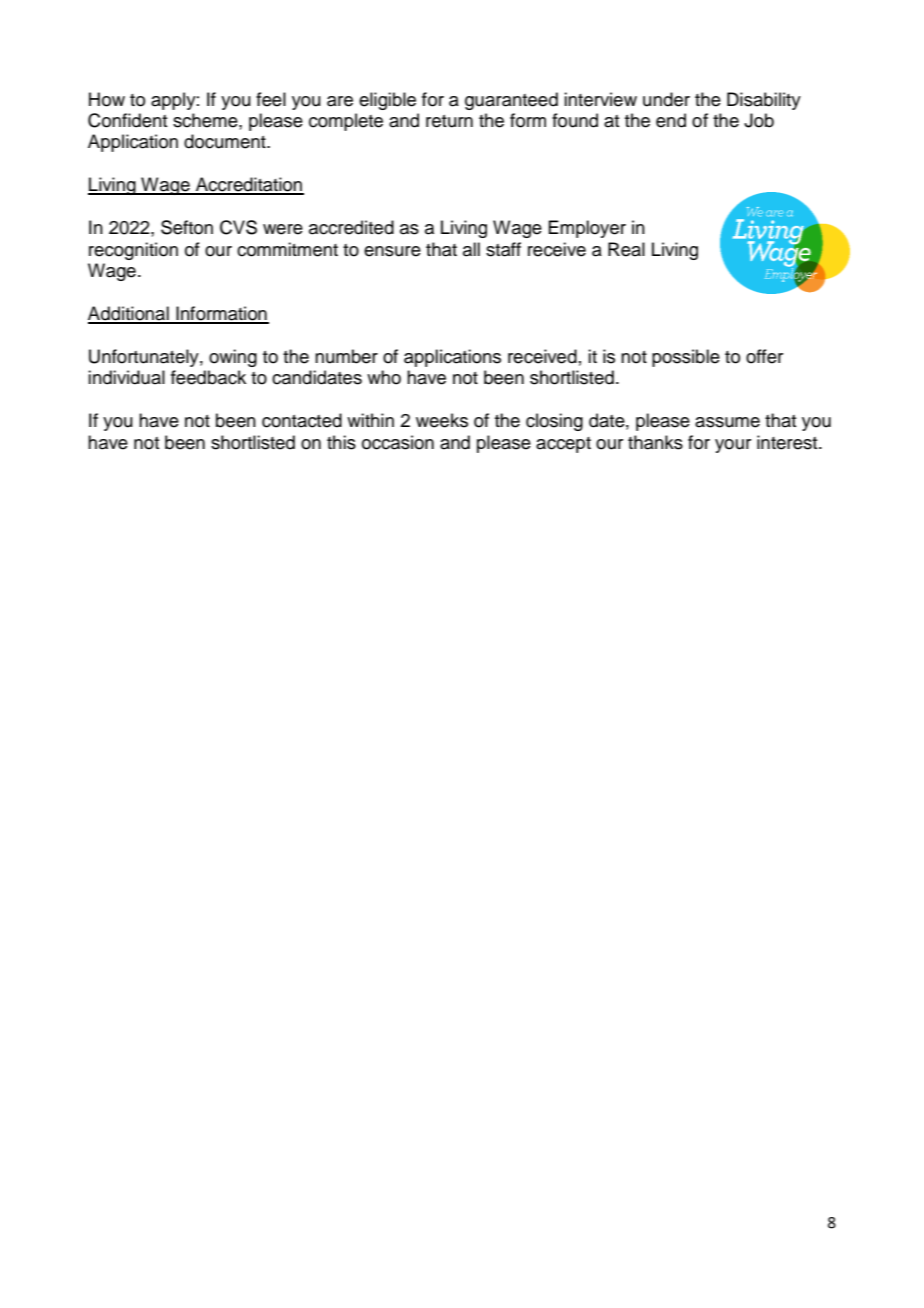 Image resolution: width=924 pixels, height=1308 pixels. I want to click on your, so click(733, 446).
